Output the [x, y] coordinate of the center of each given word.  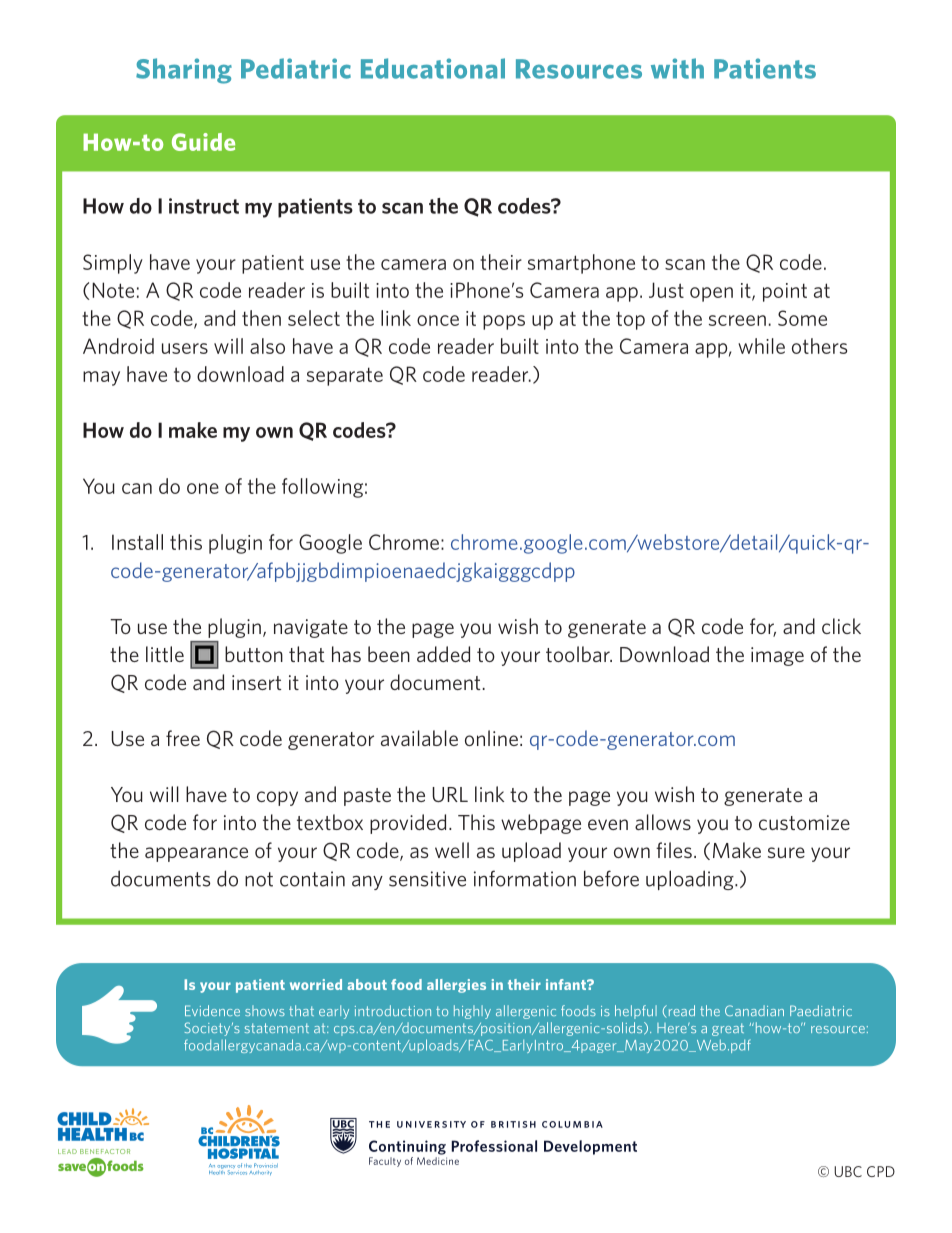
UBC [848, 1171]
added [443, 654]
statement [277, 1028]
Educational [433, 68]
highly [472, 1012]
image [777, 656]
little [165, 654]
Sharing [184, 71]
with [677, 68]
